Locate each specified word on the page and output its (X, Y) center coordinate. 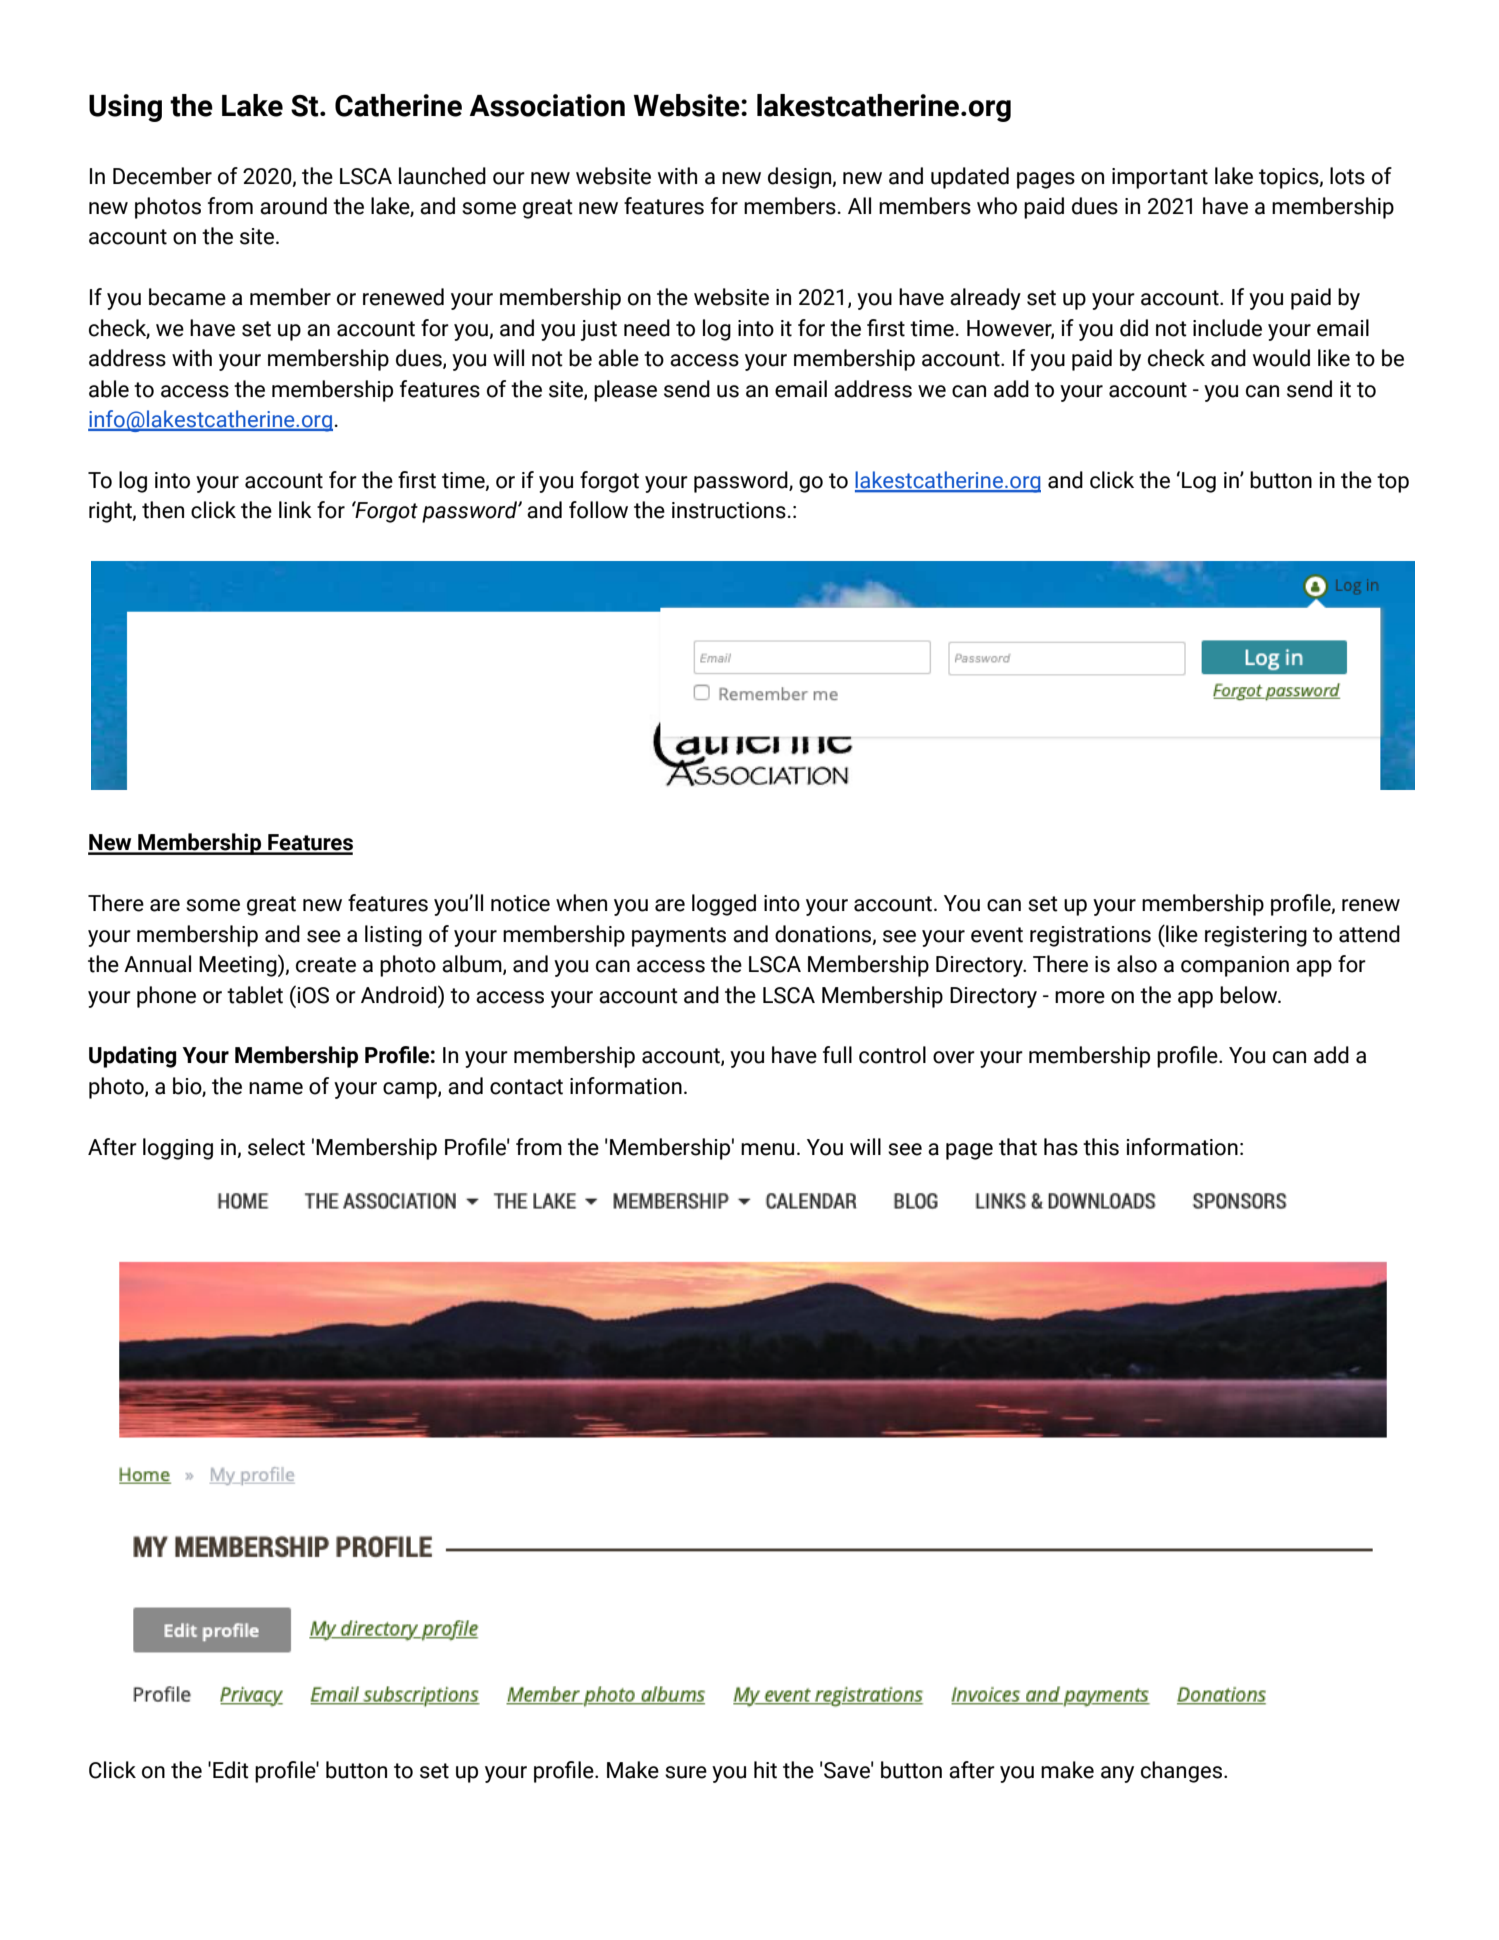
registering (1256, 936)
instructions (729, 510)
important (1160, 178)
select (276, 1147)
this (1101, 1147)
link (295, 509)
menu (767, 1149)
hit (765, 1770)
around (293, 206)
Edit (231, 1770)
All (859, 205)
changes (1183, 1772)
